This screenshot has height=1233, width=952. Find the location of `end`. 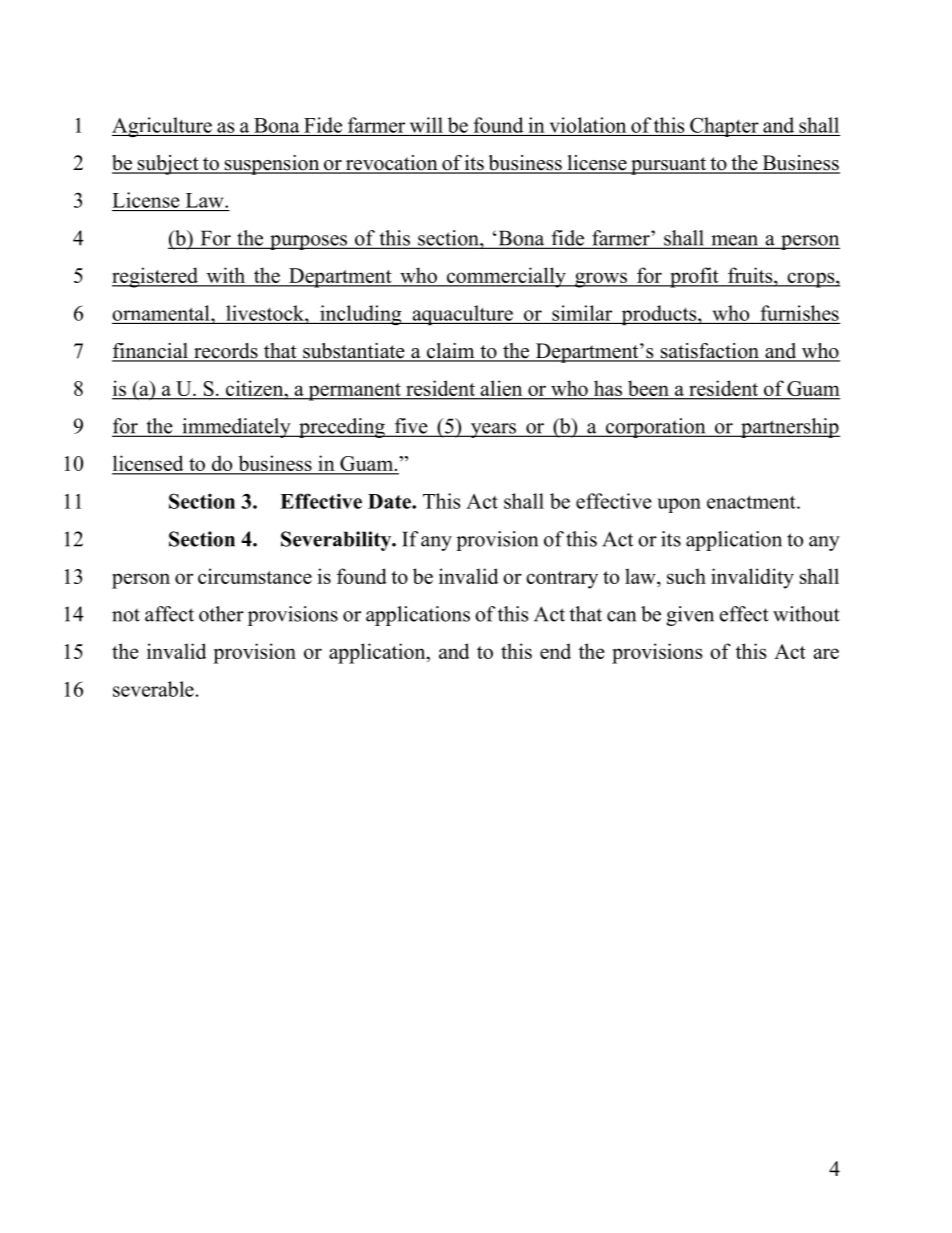

end is located at coordinates (555, 651).
